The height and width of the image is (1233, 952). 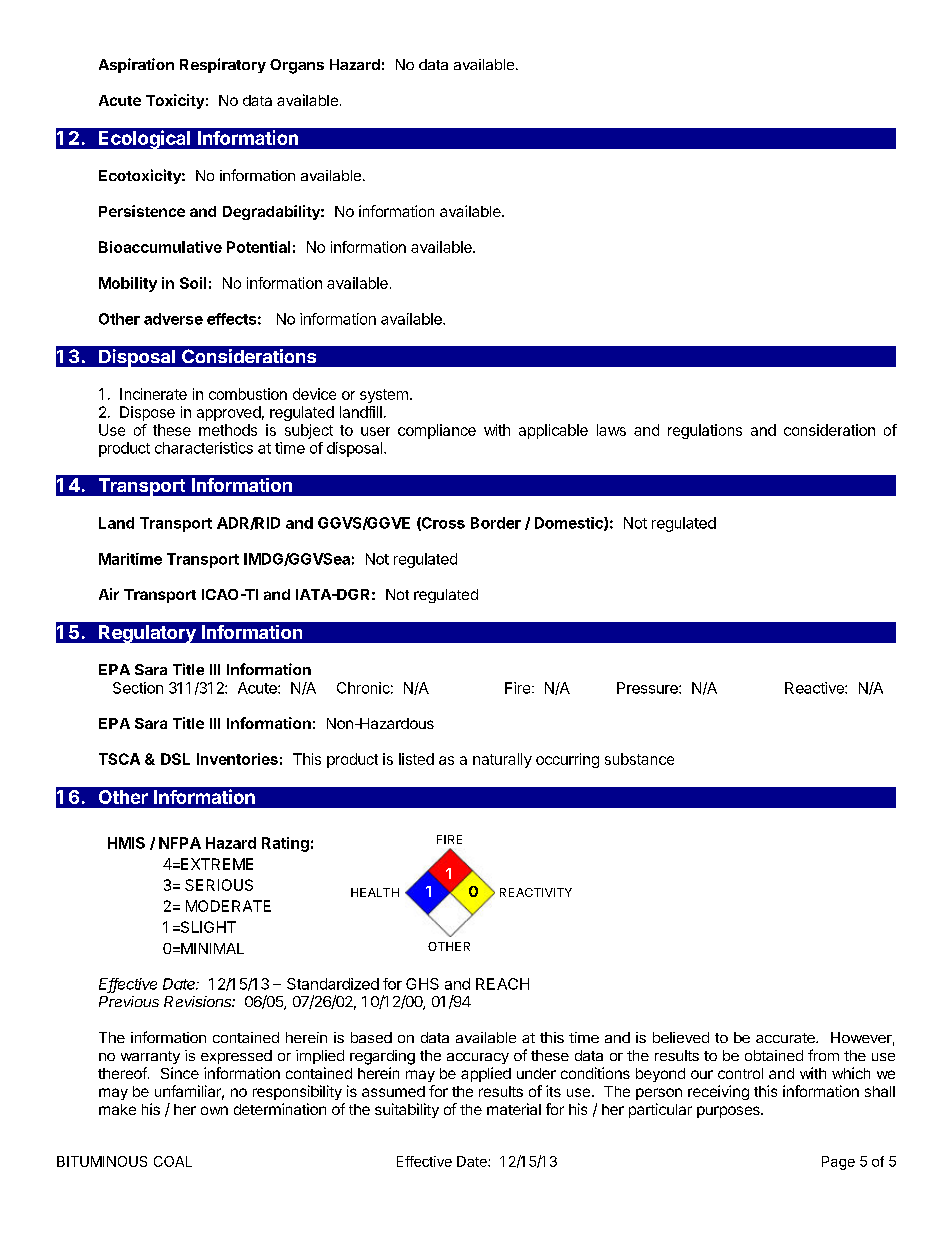 I want to click on Reactive, so click(x=815, y=688).
